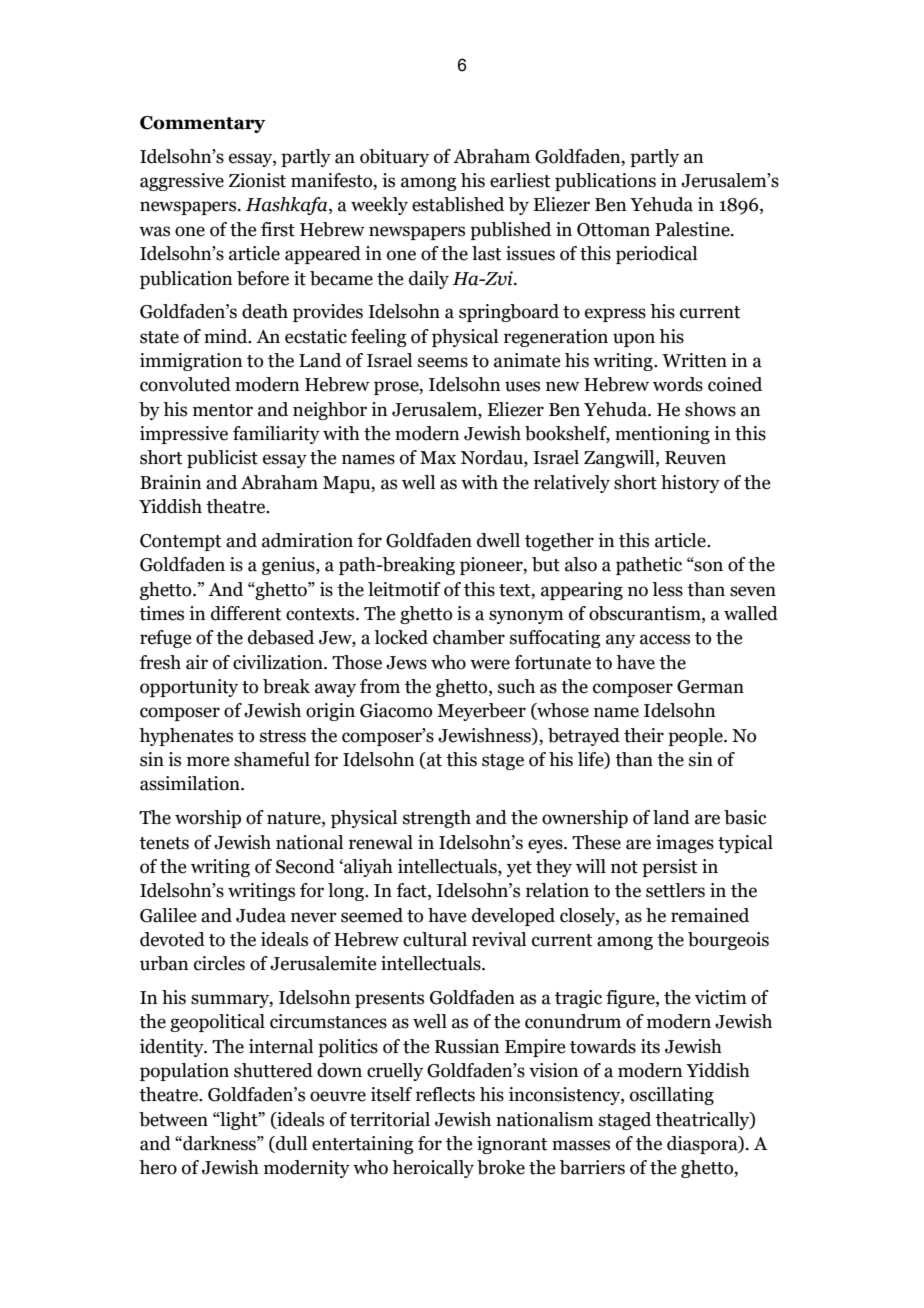 The height and width of the screenshot is (1308, 924). I want to click on chamber, so click(469, 637).
